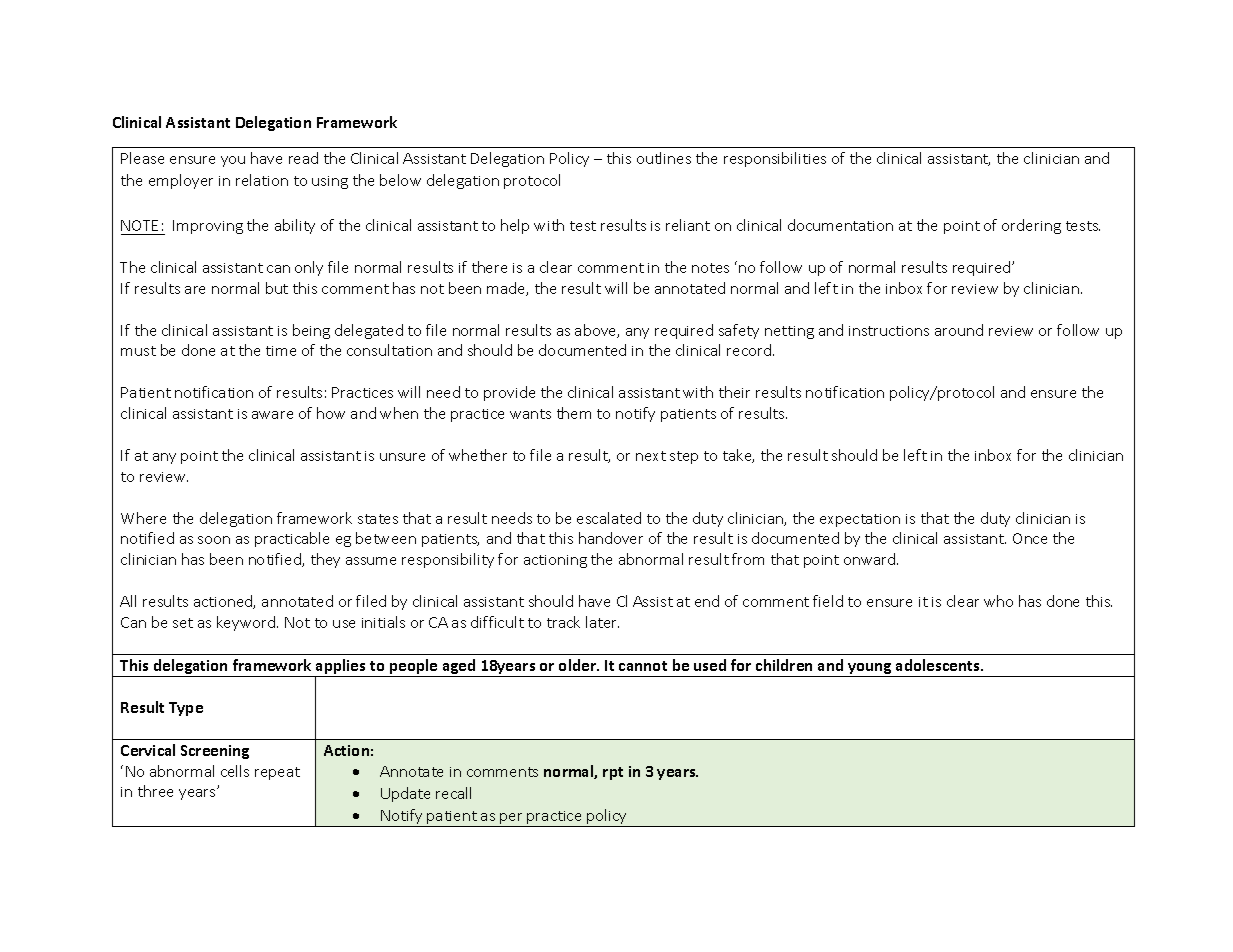 The width and height of the document is (1233, 952). I want to click on repeat, so click(277, 773).
